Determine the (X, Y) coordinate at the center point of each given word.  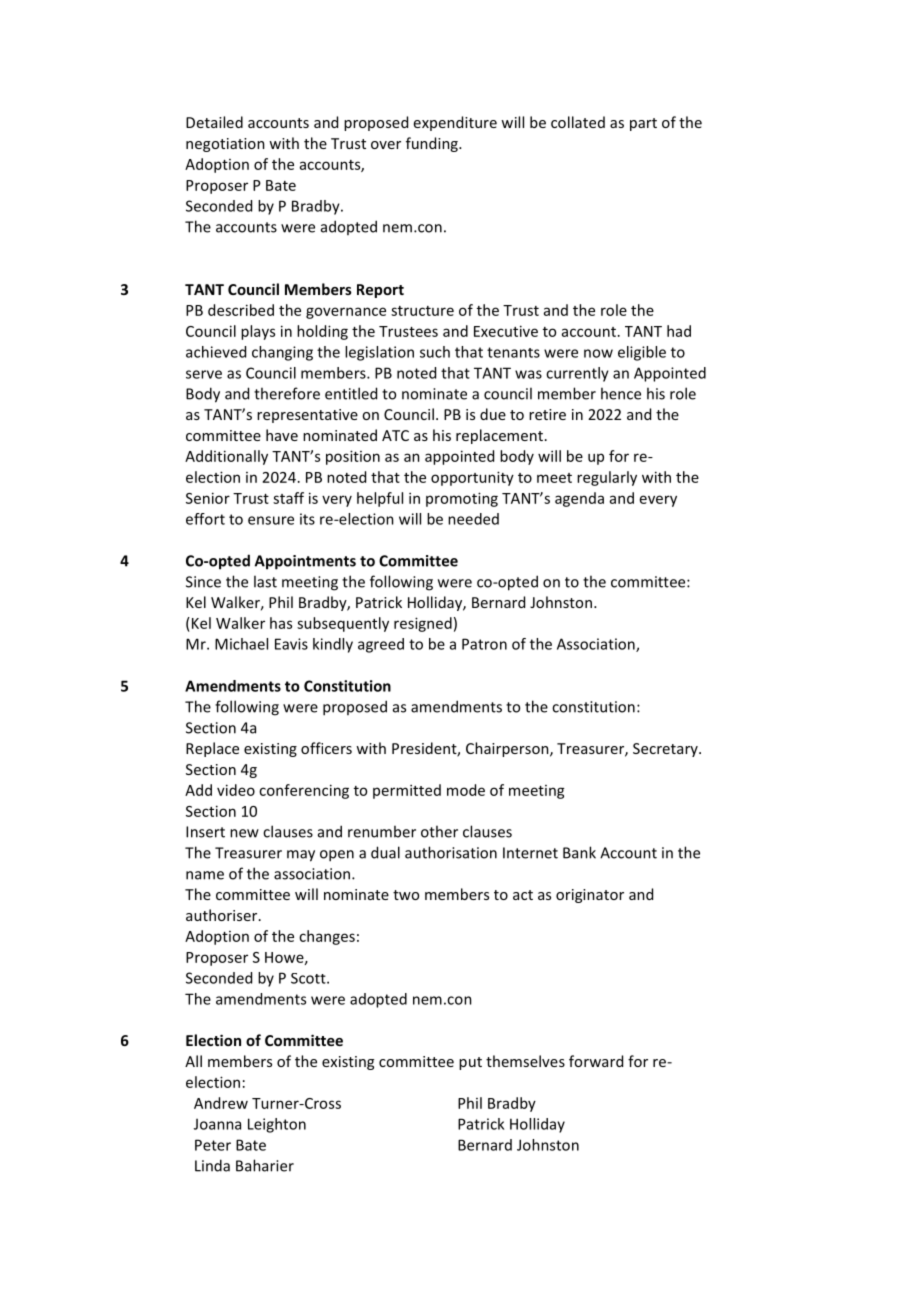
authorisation (451, 852)
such (435, 352)
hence (621, 393)
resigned (423, 624)
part (643, 124)
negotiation (225, 145)
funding (433, 144)
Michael (241, 644)
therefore (287, 393)
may (301, 856)
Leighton (277, 1125)
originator (590, 896)
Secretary (666, 750)
